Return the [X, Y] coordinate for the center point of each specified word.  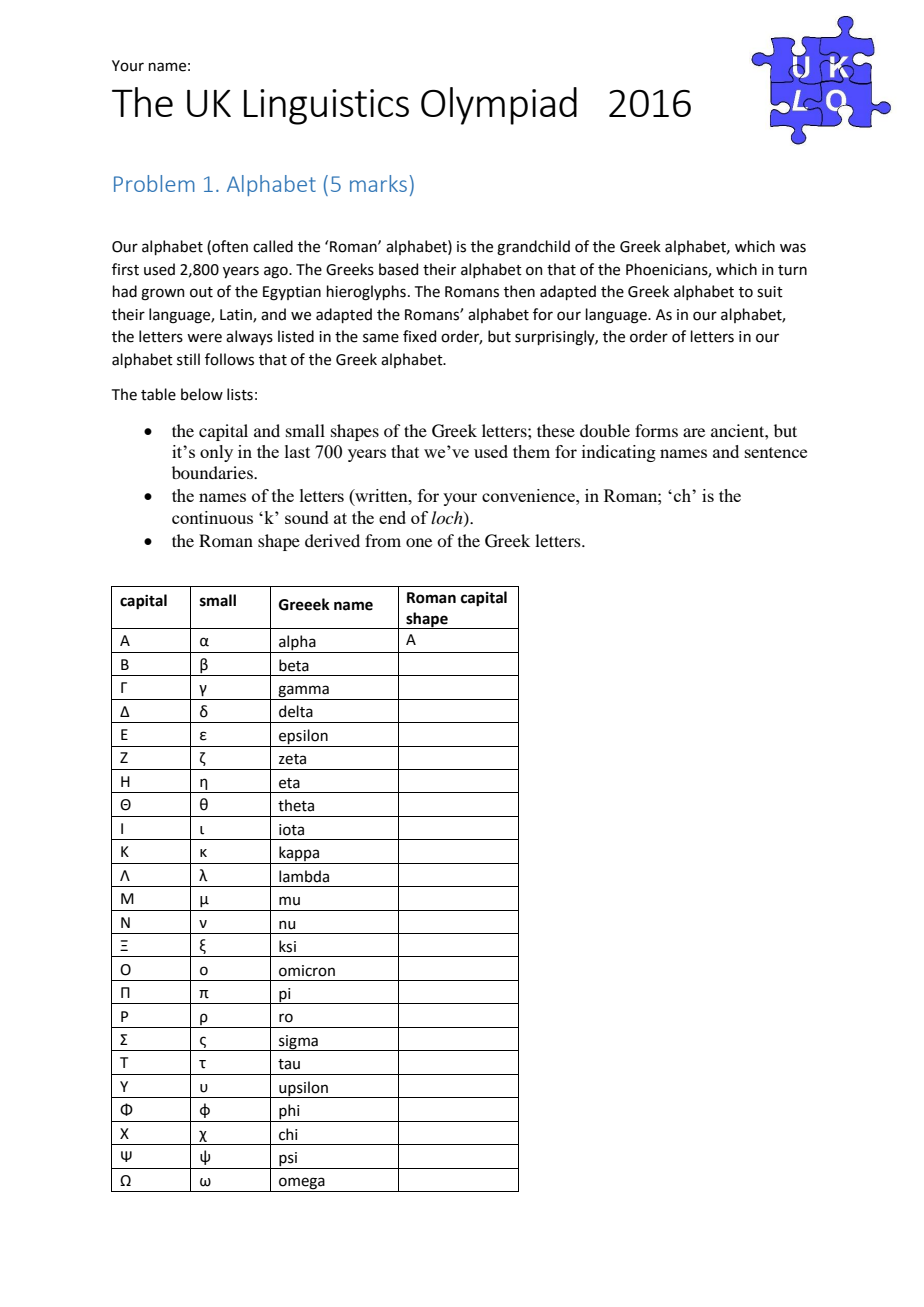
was [793, 248]
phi [289, 1113]
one [419, 542]
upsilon [303, 1089]
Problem [154, 183]
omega [302, 1184]
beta [294, 665]
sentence [776, 452]
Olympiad [499, 106]
